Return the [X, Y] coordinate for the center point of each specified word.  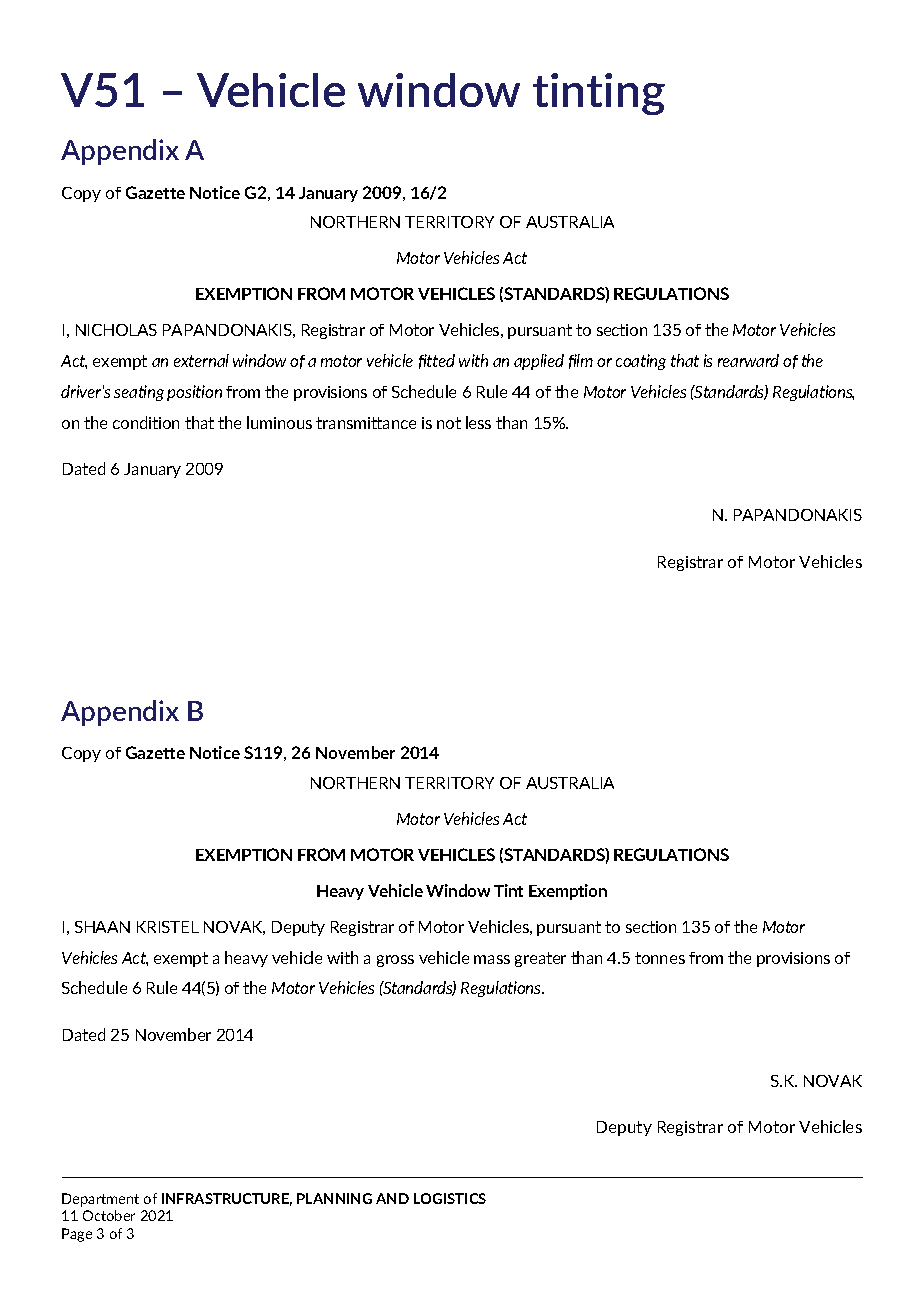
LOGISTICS [450, 1198]
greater [540, 959]
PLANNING [334, 1198]
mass [492, 959]
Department [100, 1200]
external [201, 360]
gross [395, 961]
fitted [437, 361]
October [109, 1215]
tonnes [660, 958]
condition [146, 422]
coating [641, 362]
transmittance [366, 423]
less [478, 422]
